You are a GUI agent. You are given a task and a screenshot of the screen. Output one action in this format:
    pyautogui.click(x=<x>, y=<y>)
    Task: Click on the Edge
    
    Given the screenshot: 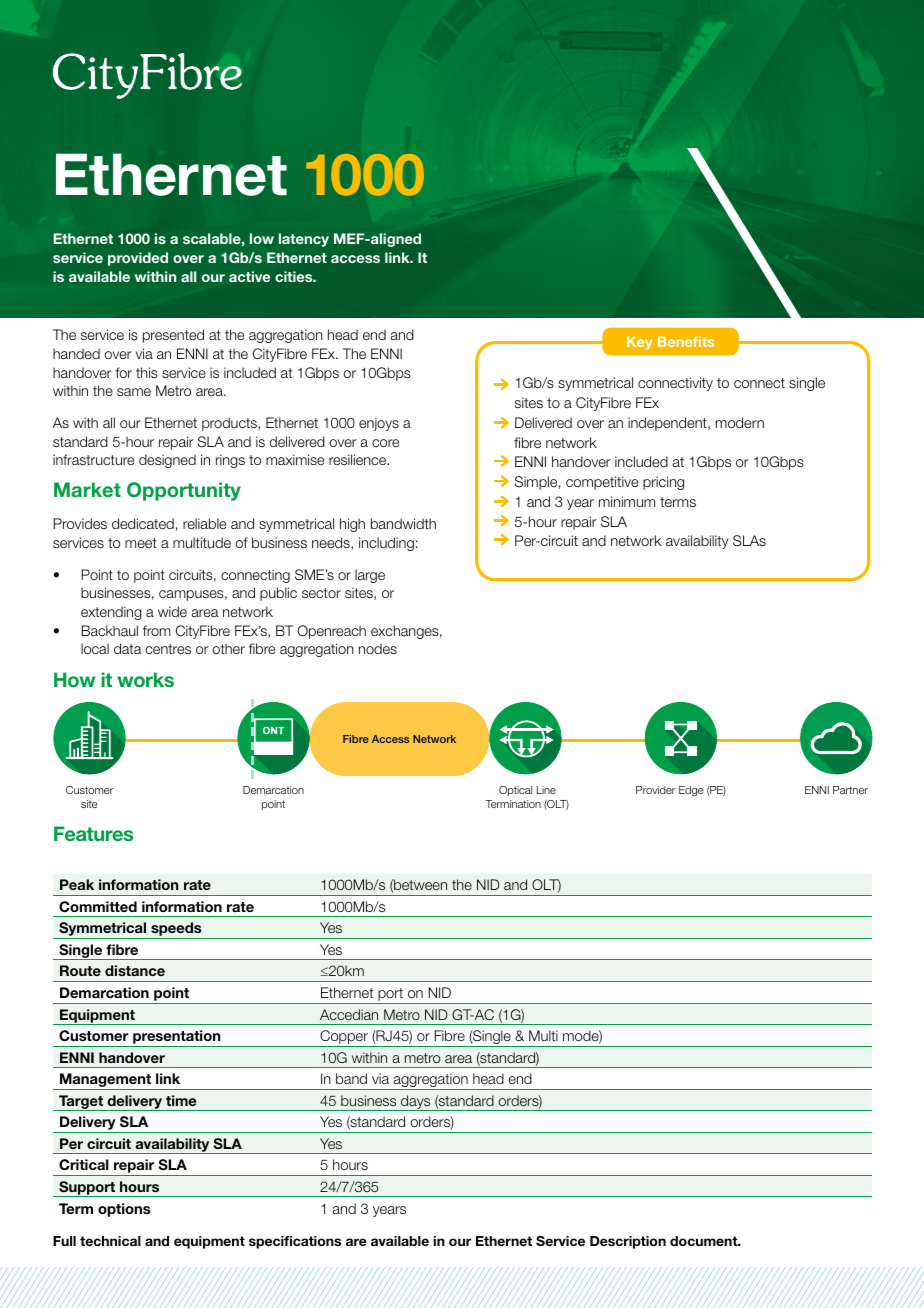 What is the action you would take?
    pyautogui.click(x=691, y=791)
